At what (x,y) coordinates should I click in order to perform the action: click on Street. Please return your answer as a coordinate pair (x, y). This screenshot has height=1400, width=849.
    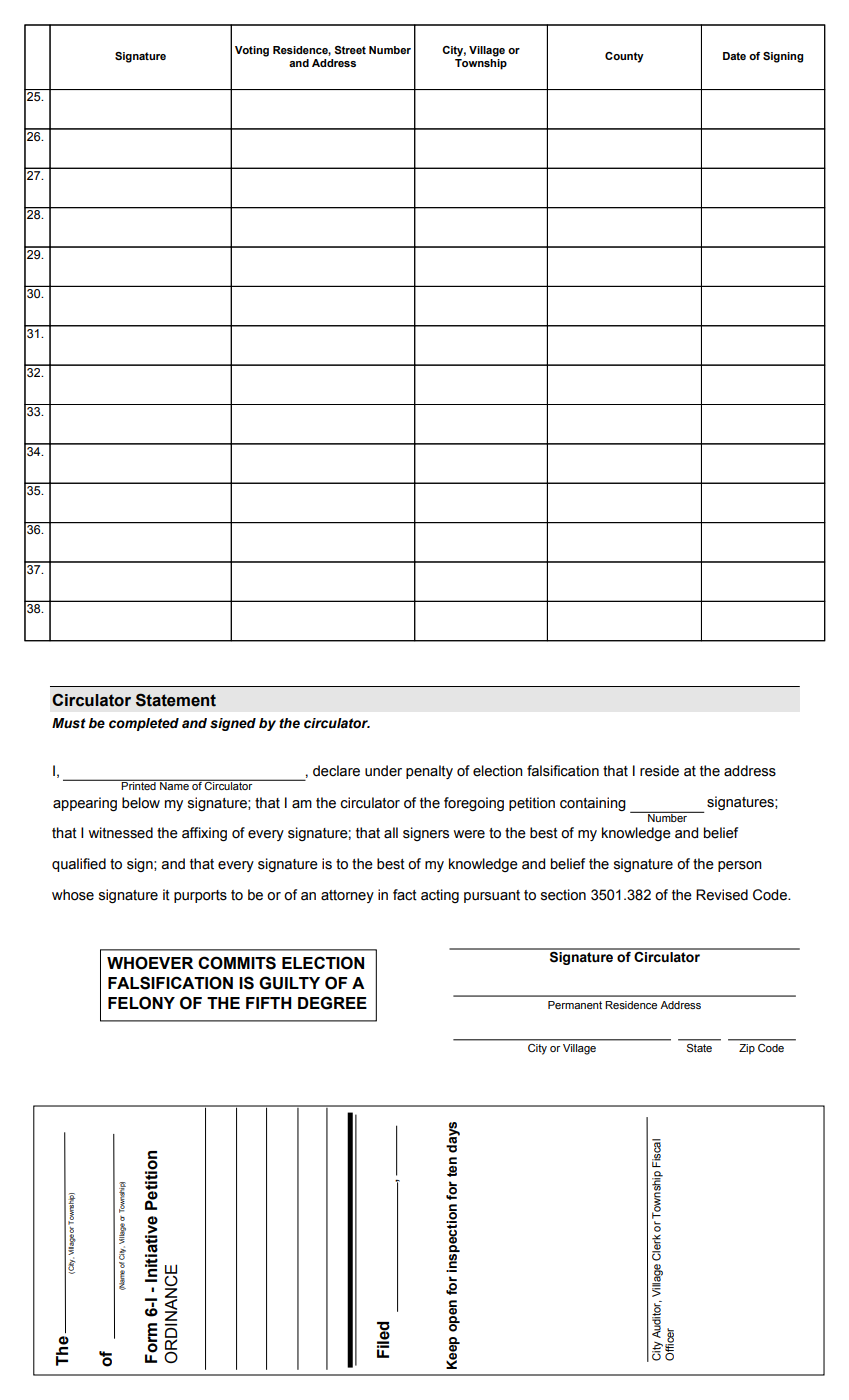
    Looking at the image, I should click on (350, 50).
